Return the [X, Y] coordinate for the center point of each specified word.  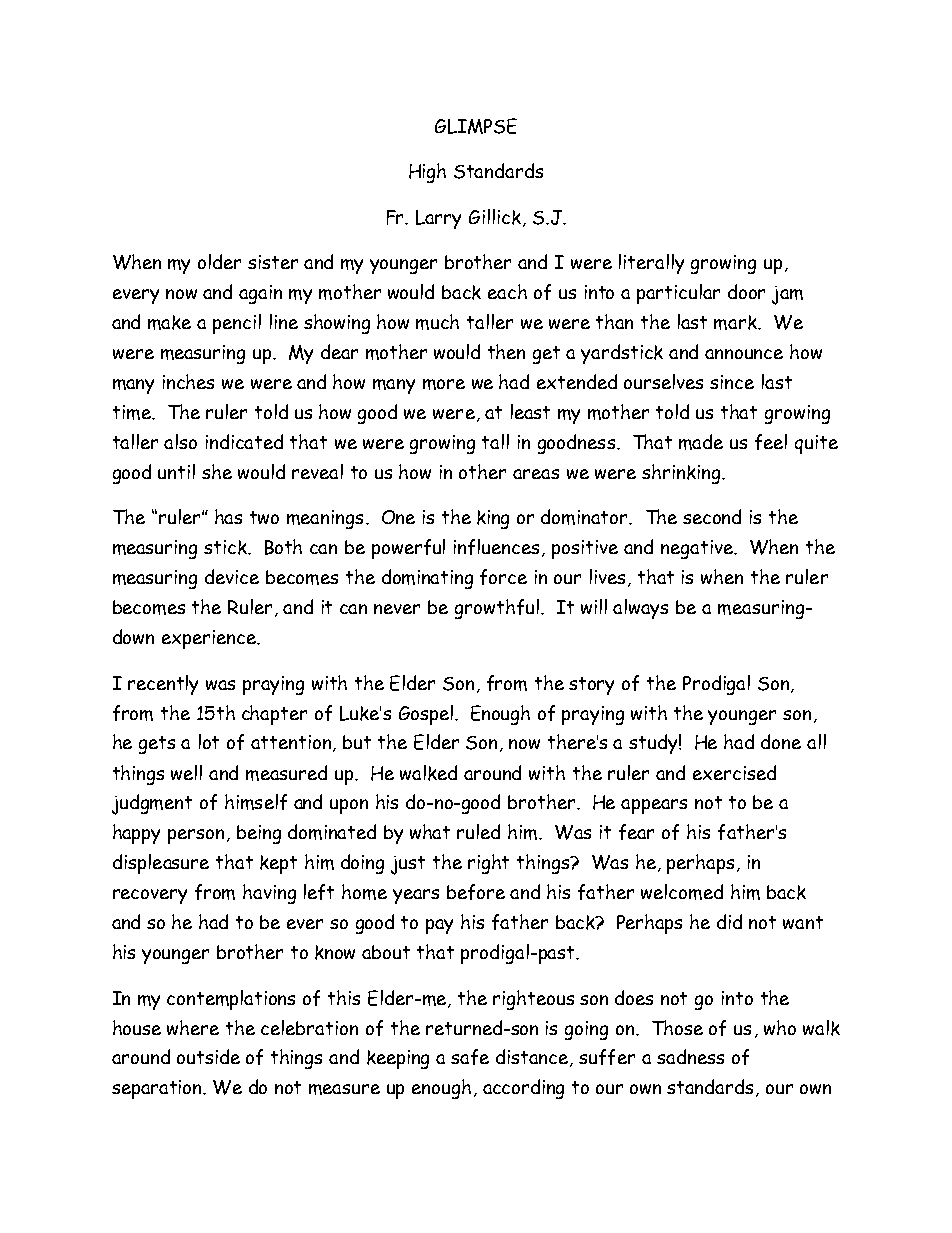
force [503, 577]
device [232, 576]
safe [470, 1057]
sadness [690, 1056]
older [219, 261]
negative [698, 549]
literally [651, 264]
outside [208, 1056]
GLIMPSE [476, 126]
